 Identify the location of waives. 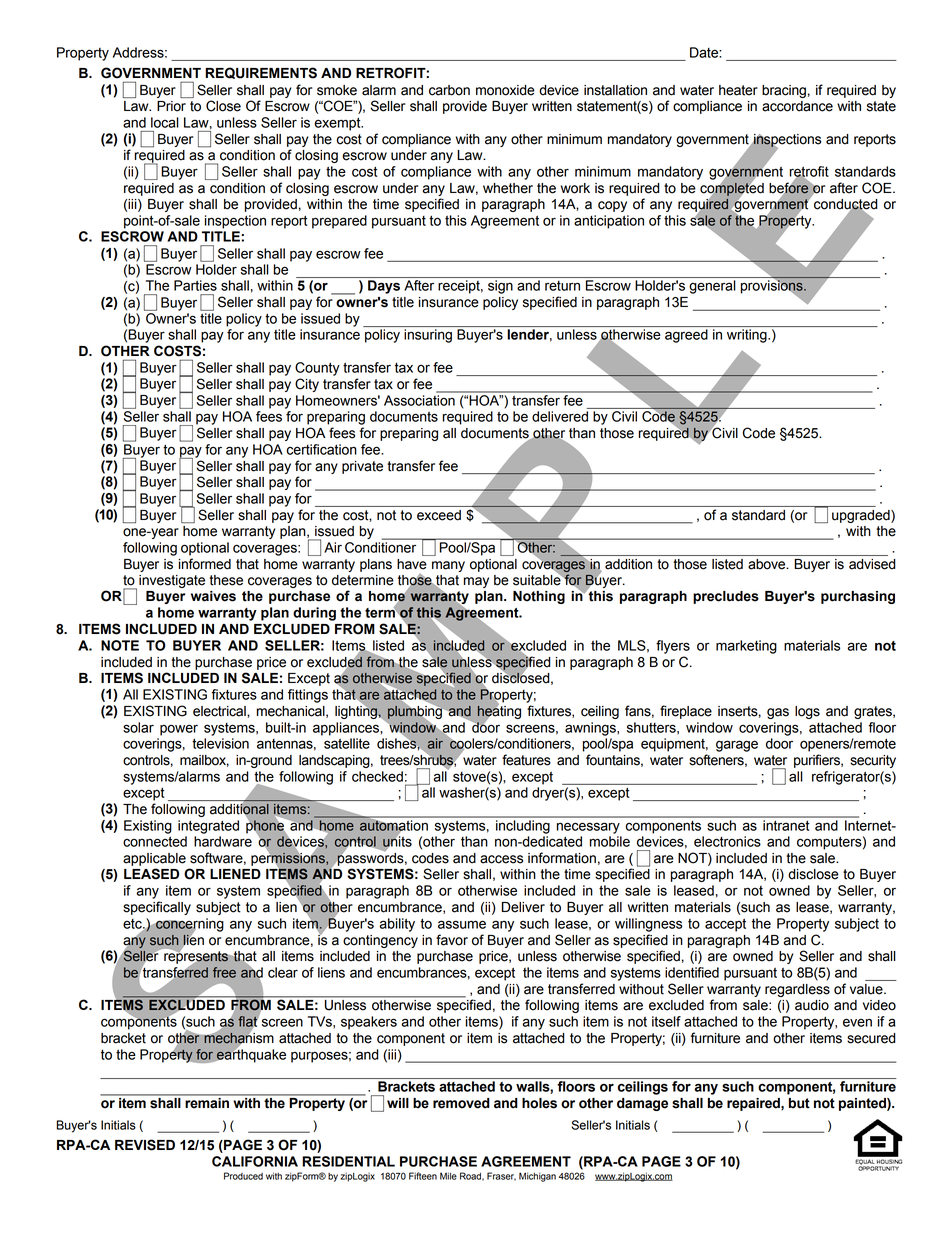
(213, 596).
